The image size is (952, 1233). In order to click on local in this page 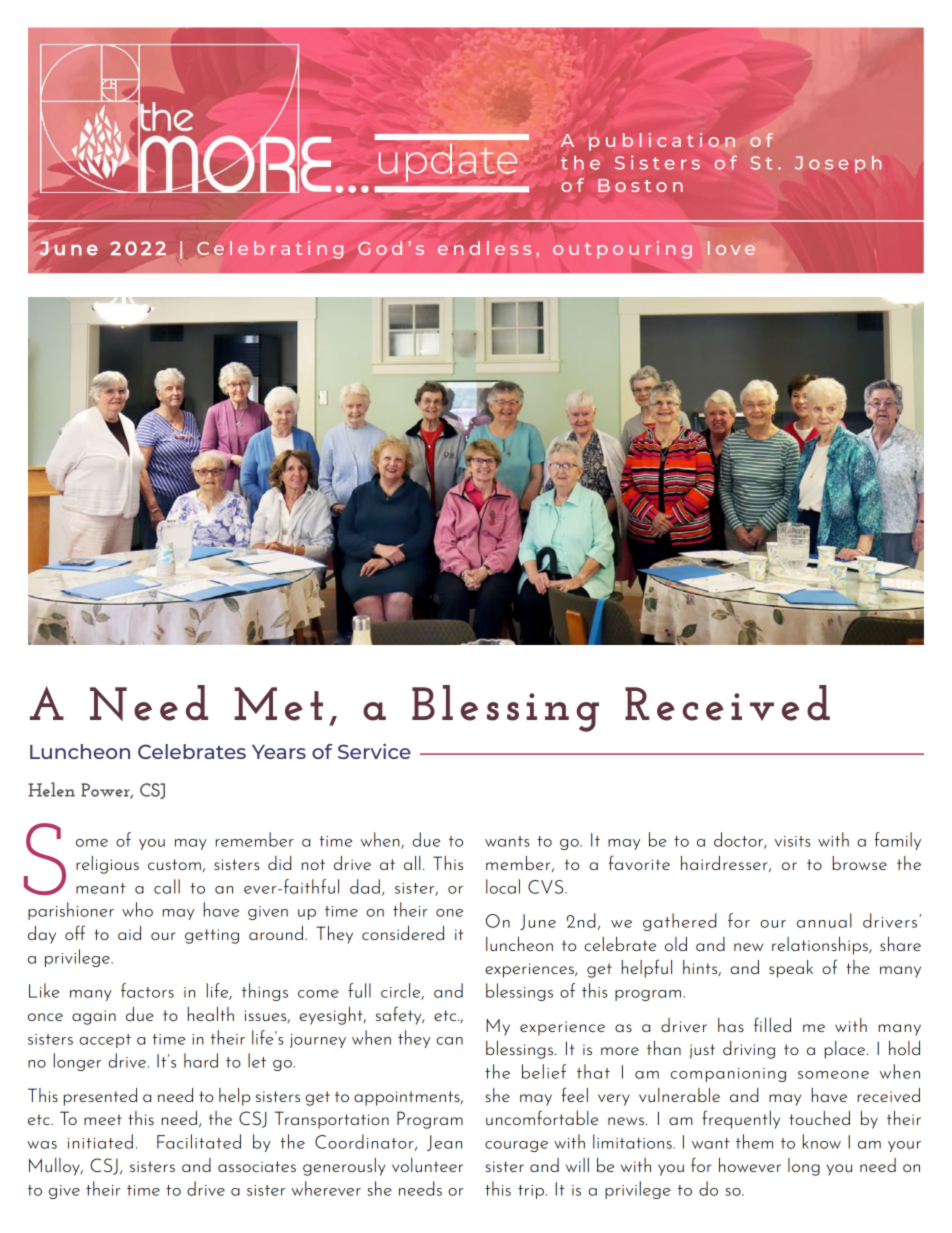, I will do `click(503, 886)`.
